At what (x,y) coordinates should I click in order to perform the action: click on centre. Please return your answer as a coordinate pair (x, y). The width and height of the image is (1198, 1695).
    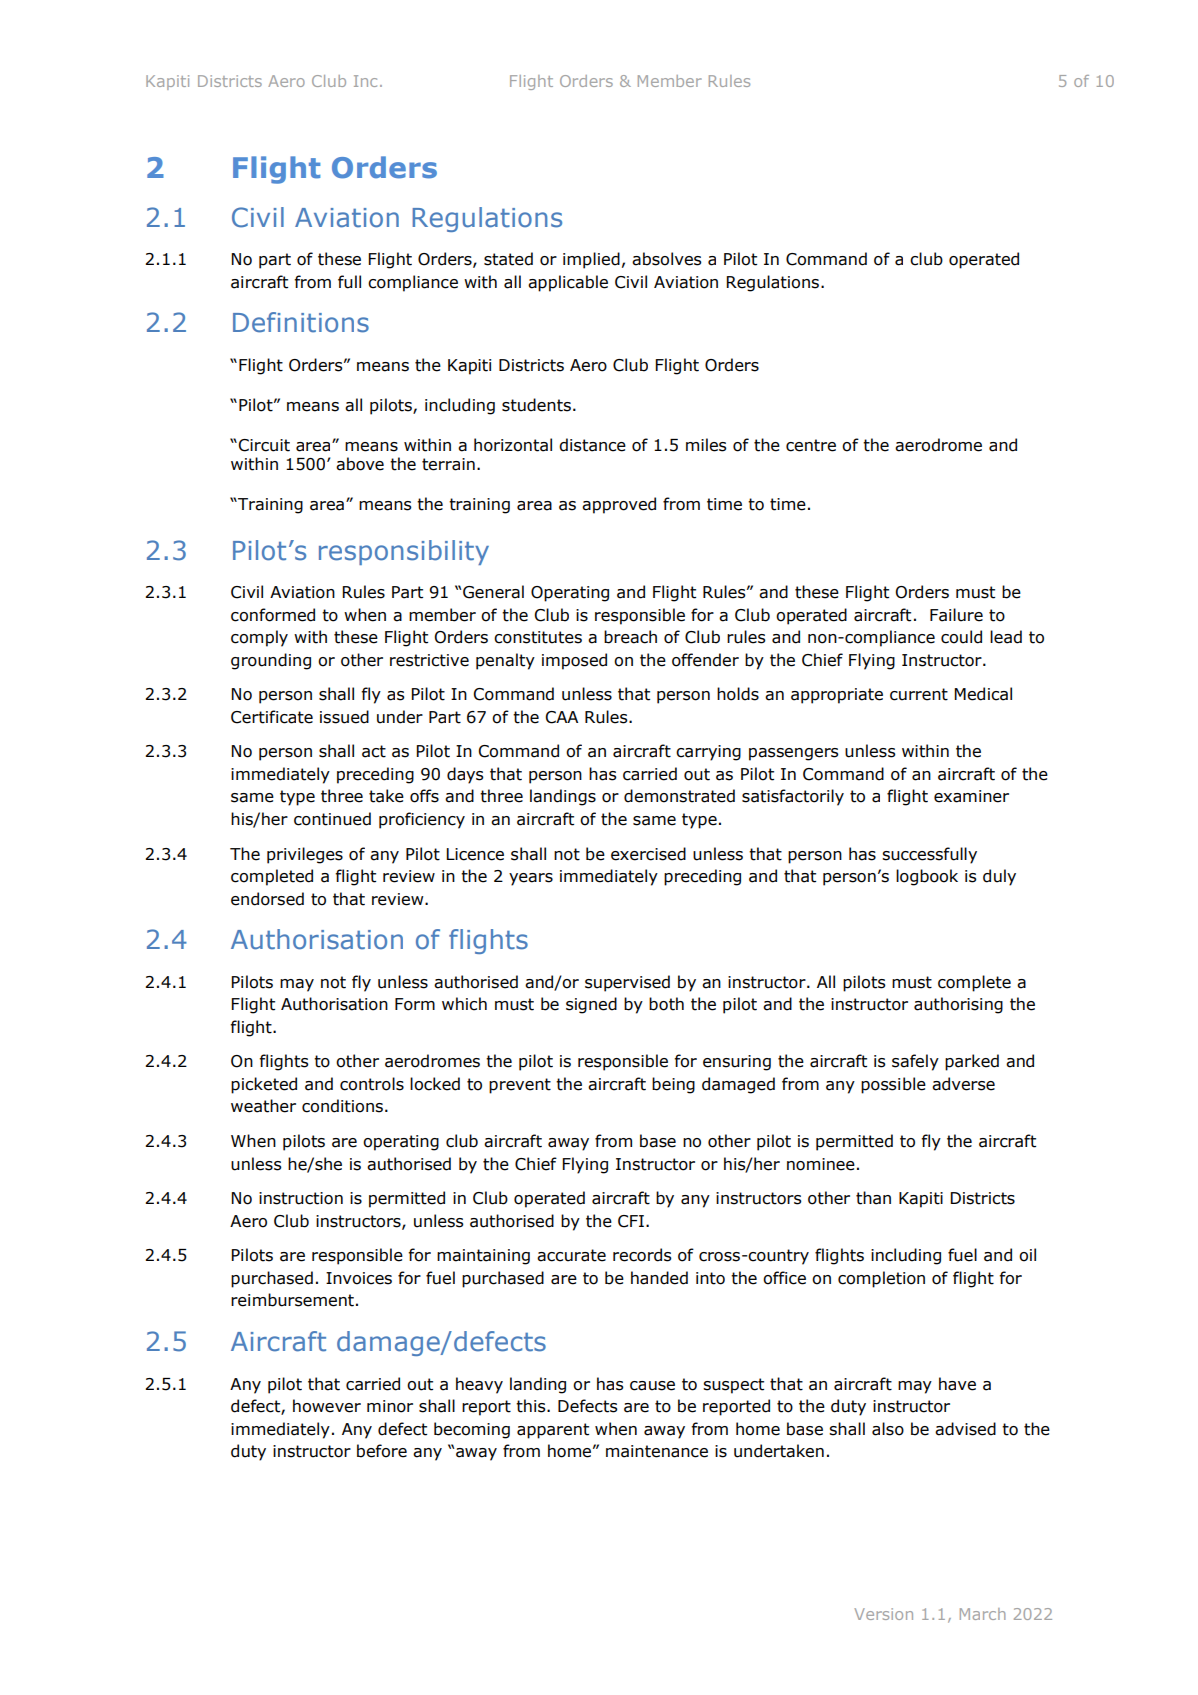
    Looking at the image, I should click on (811, 445).
